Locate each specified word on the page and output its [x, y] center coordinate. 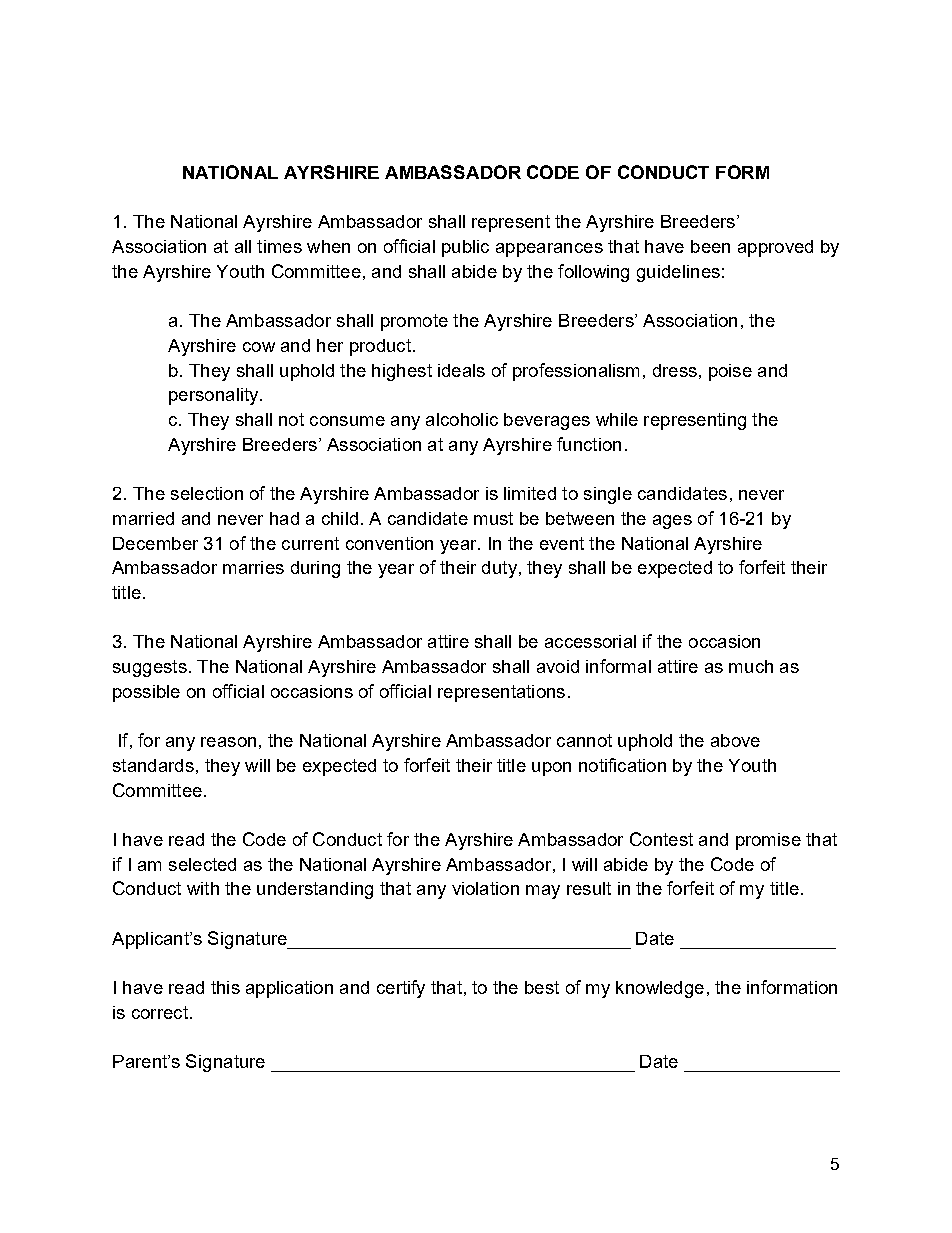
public [465, 248]
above [735, 740]
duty [499, 569]
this [225, 987]
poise [730, 372]
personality [215, 396]
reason [228, 742]
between [580, 518]
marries [253, 567]
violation [485, 888]
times [279, 246]
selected [202, 864]
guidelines [678, 273]
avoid [558, 666]
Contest [661, 839]
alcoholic [462, 419]
